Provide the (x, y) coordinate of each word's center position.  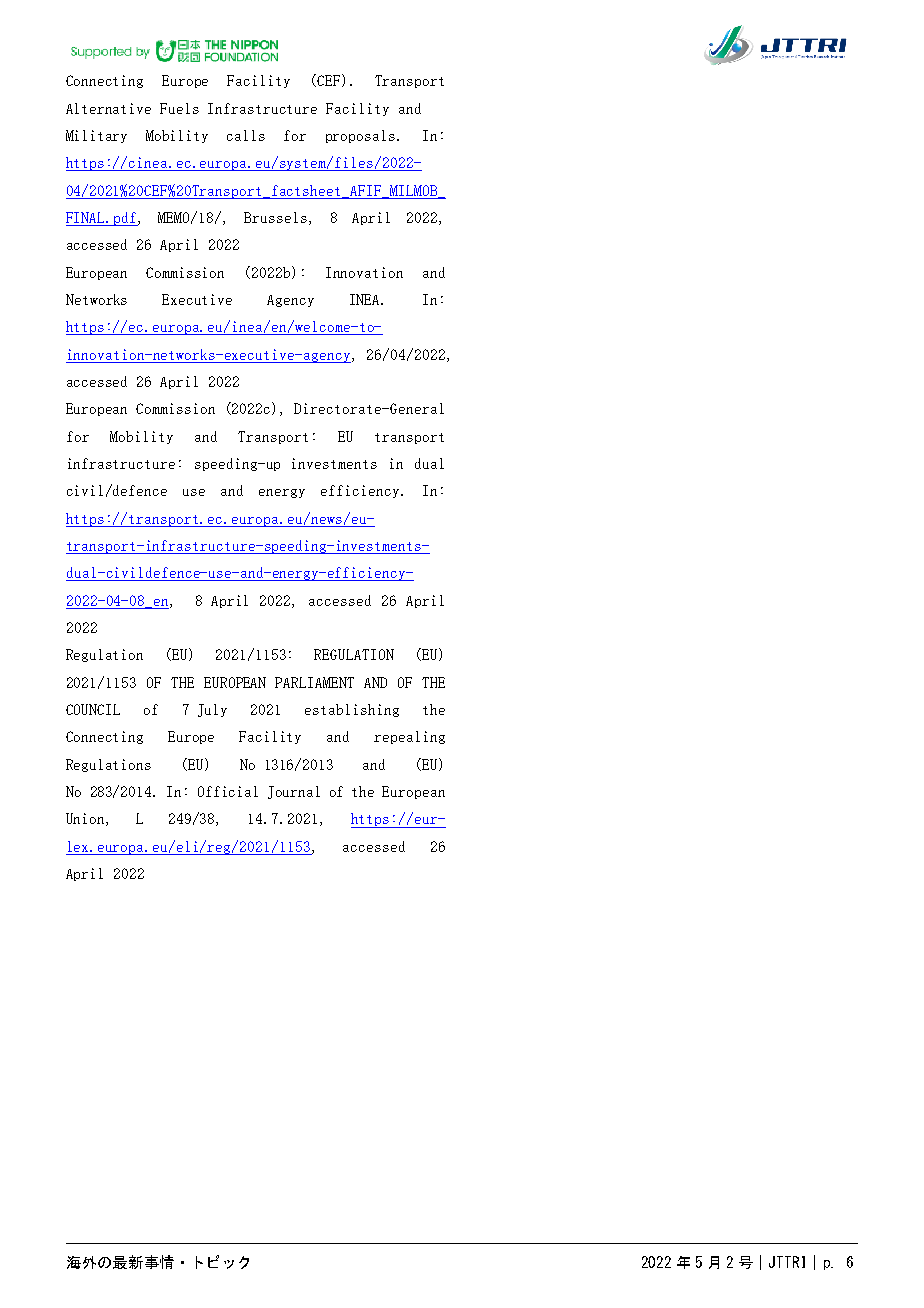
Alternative (108, 108)
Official (228, 791)
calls (246, 135)
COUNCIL (93, 709)
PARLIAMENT (314, 682)
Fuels (179, 108)
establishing (352, 710)
